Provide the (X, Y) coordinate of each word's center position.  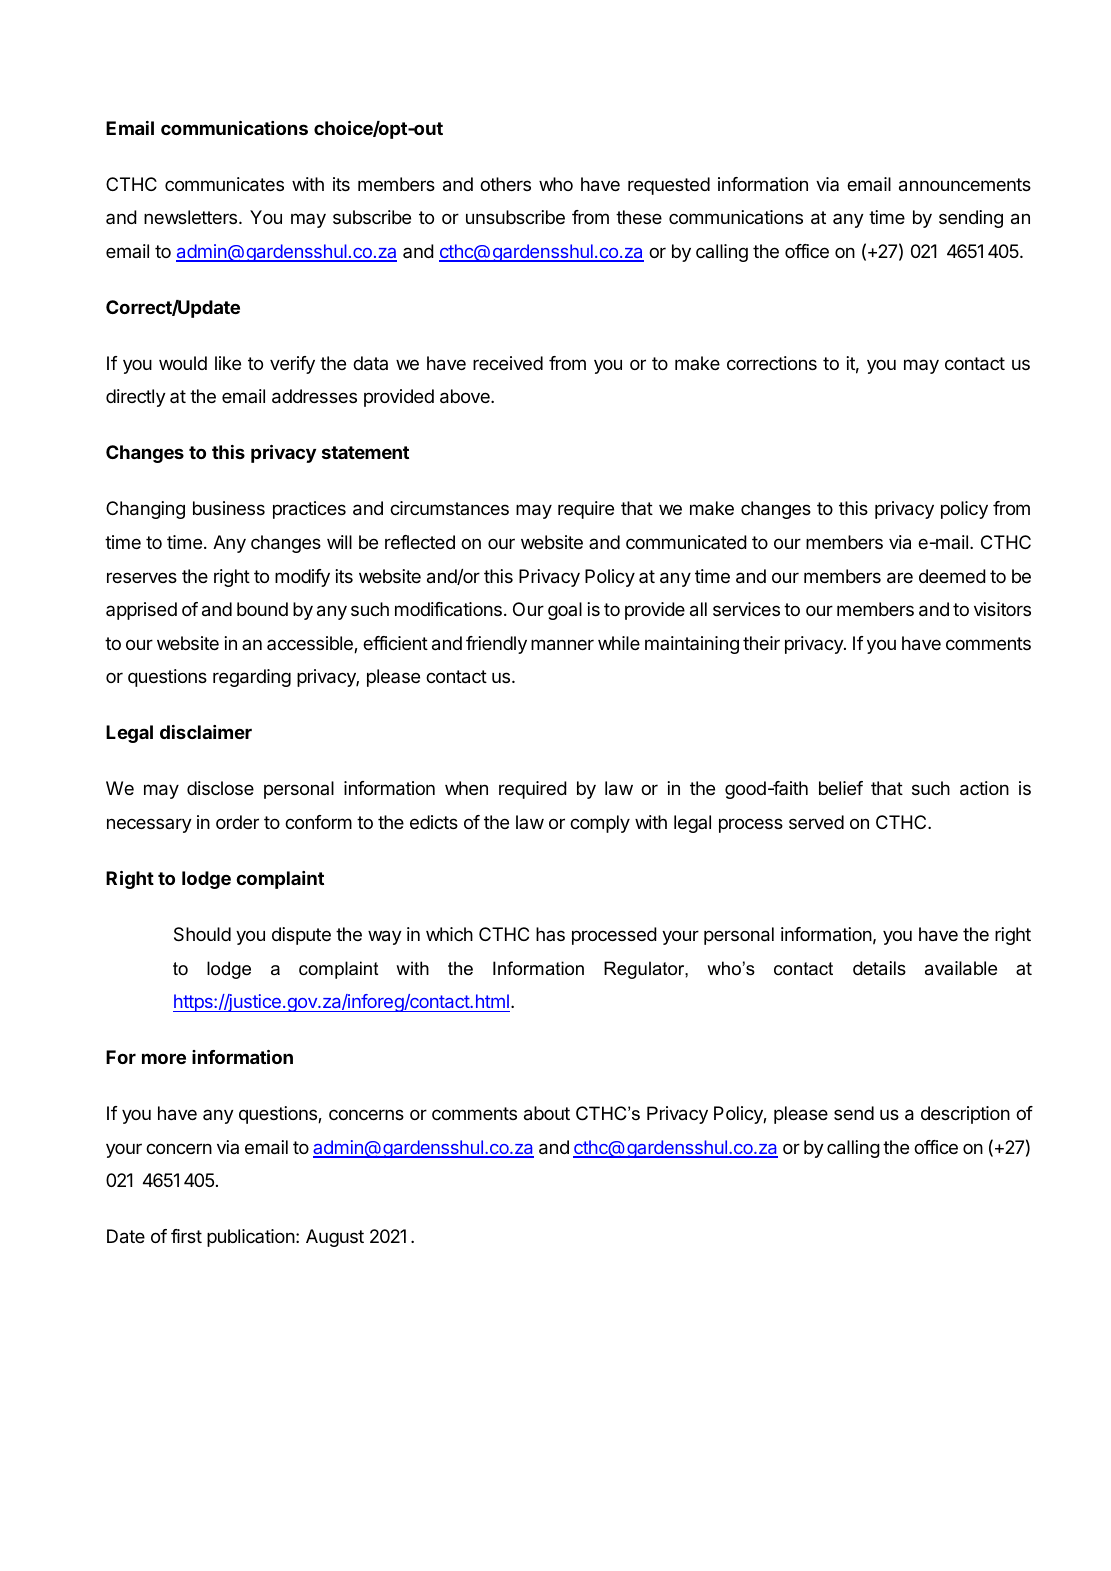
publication (251, 1238)
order (237, 822)
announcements (965, 185)
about (547, 1113)
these (639, 217)
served (816, 822)
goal (565, 611)
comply (600, 824)
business (229, 508)
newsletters (192, 217)
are (900, 578)
